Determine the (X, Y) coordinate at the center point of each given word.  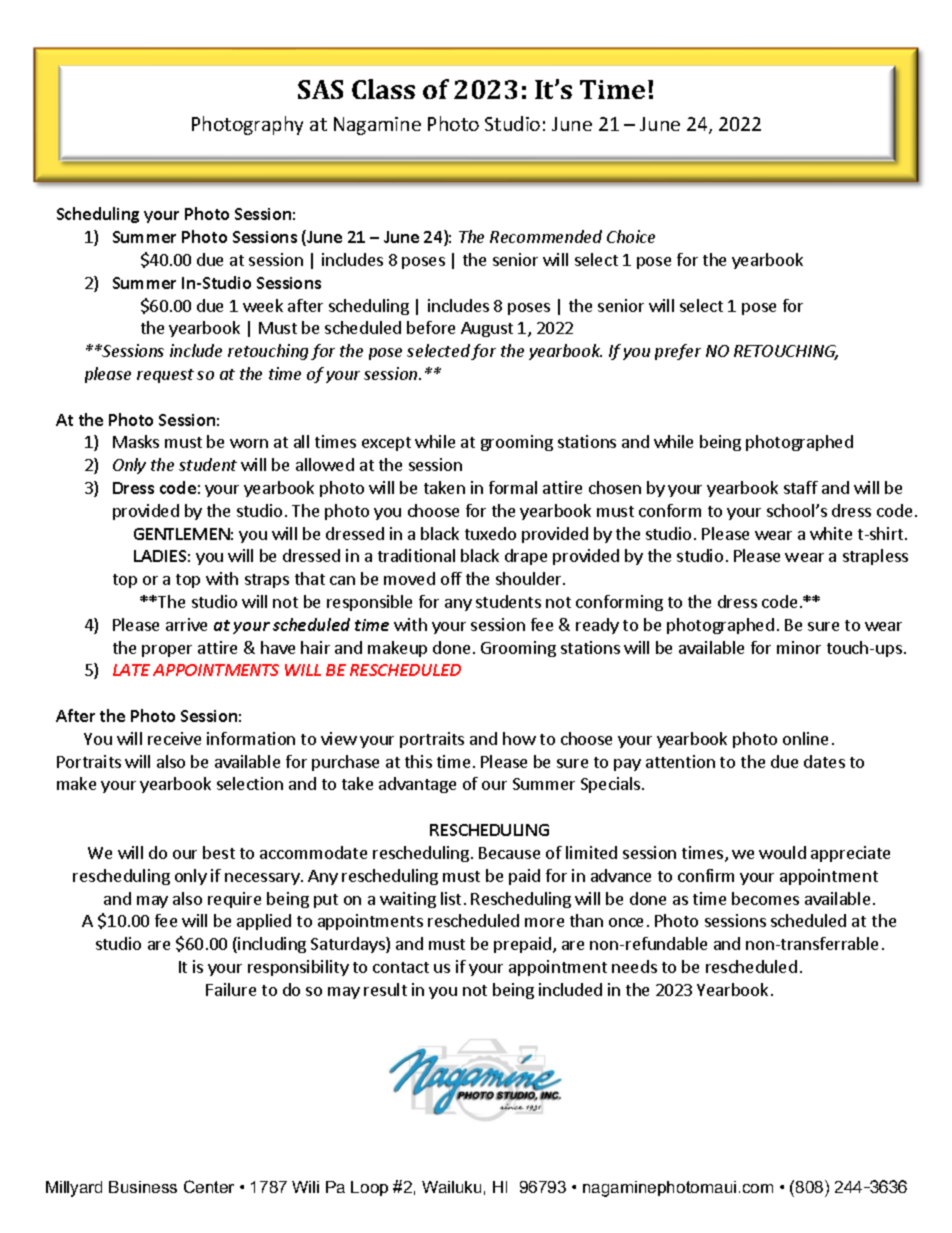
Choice (631, 236)
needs (634, 966)
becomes (765, 898)
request (165, 376)
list (451, 898)
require (234, 900)
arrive (186, 624)
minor (799, 647)
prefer (678, 352)
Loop (369, 1188)
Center (209, 1186)
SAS (320, 89)
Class (383, 89)
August (487, 329)
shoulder (530, 578)
